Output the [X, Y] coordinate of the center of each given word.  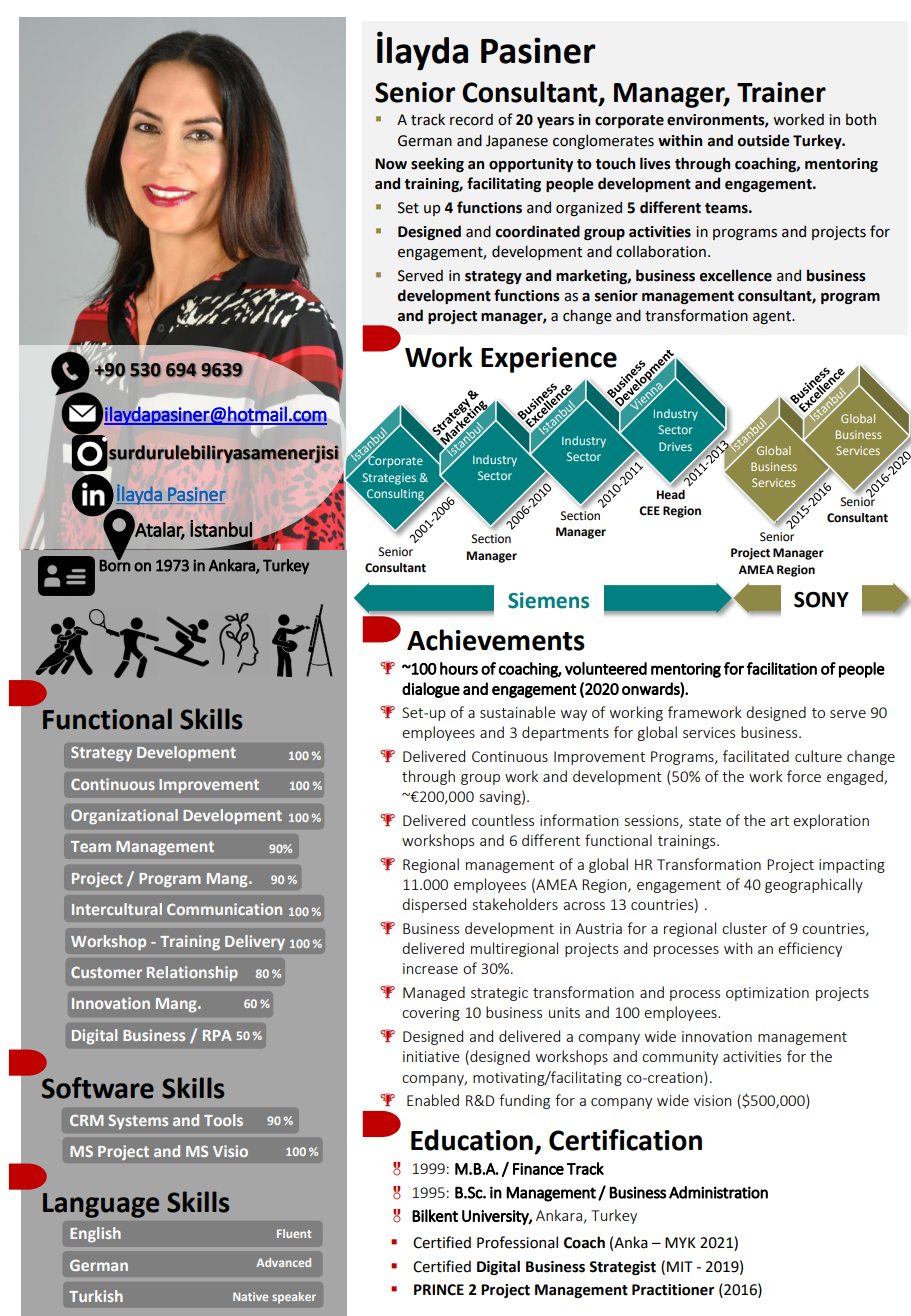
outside [764, 140]
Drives [675, 446]
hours [459, 668]
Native [250, 1296]
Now [391, 164]
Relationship [192, 973]
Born [115, 565]
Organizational [124, 816]
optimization [767, 994]
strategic [499, 994]
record [471, 119]
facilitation [782, 668]
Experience [549, 360]
